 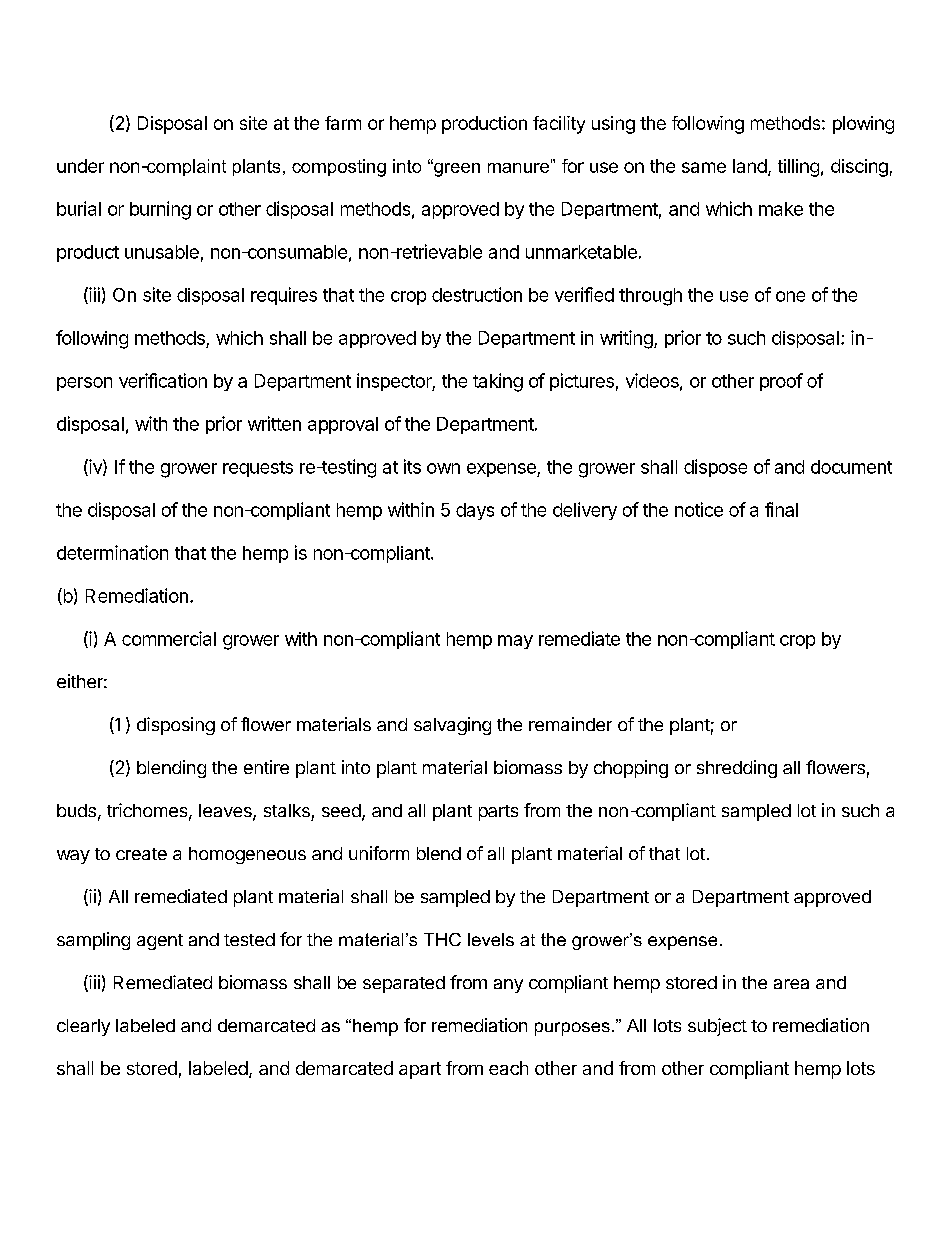 What do you see at coordinates (83, 1027) in the screenshot?
I see `clearly` at bounding box center [83, 1027].
